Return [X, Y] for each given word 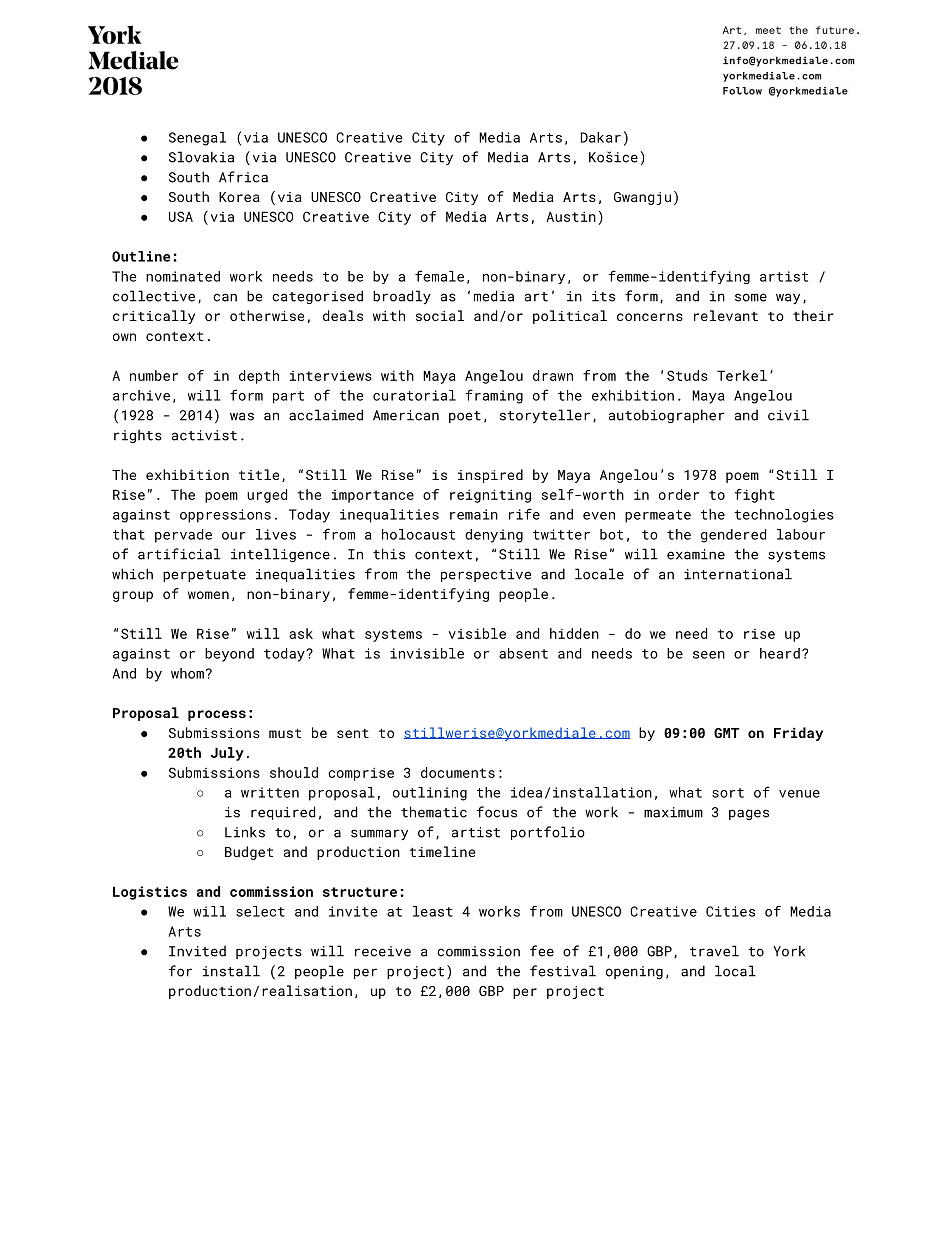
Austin [571, 216]
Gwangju [642, 198]
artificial [179, 554]
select [260, 911]
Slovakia [201, 157]
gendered [733, 536]
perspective [486, 575]
